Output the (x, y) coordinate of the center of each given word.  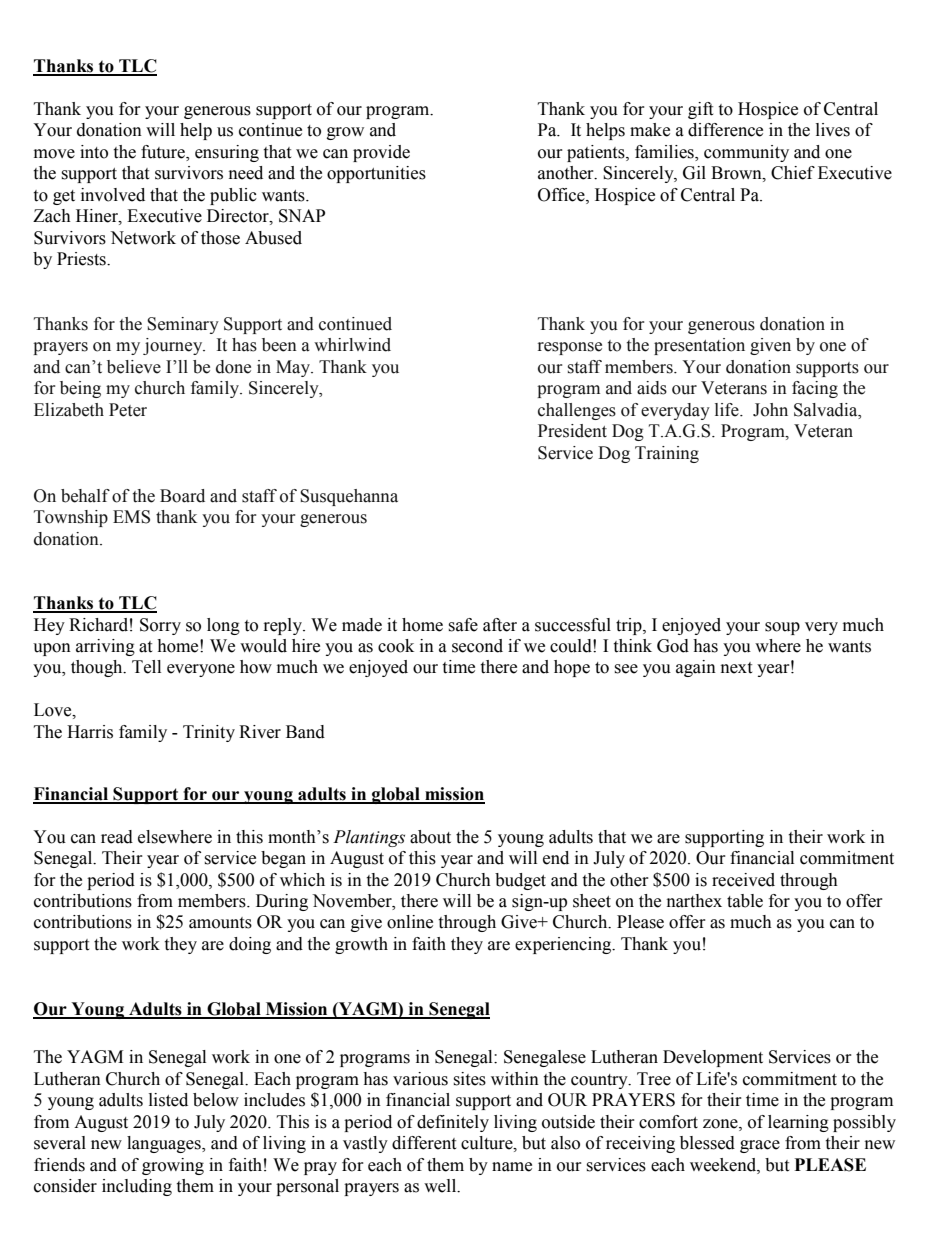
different (424, 1143)
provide (381, 153)
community (746, 153)
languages (165, 1144)
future (164, 153)
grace (760, 1146)
